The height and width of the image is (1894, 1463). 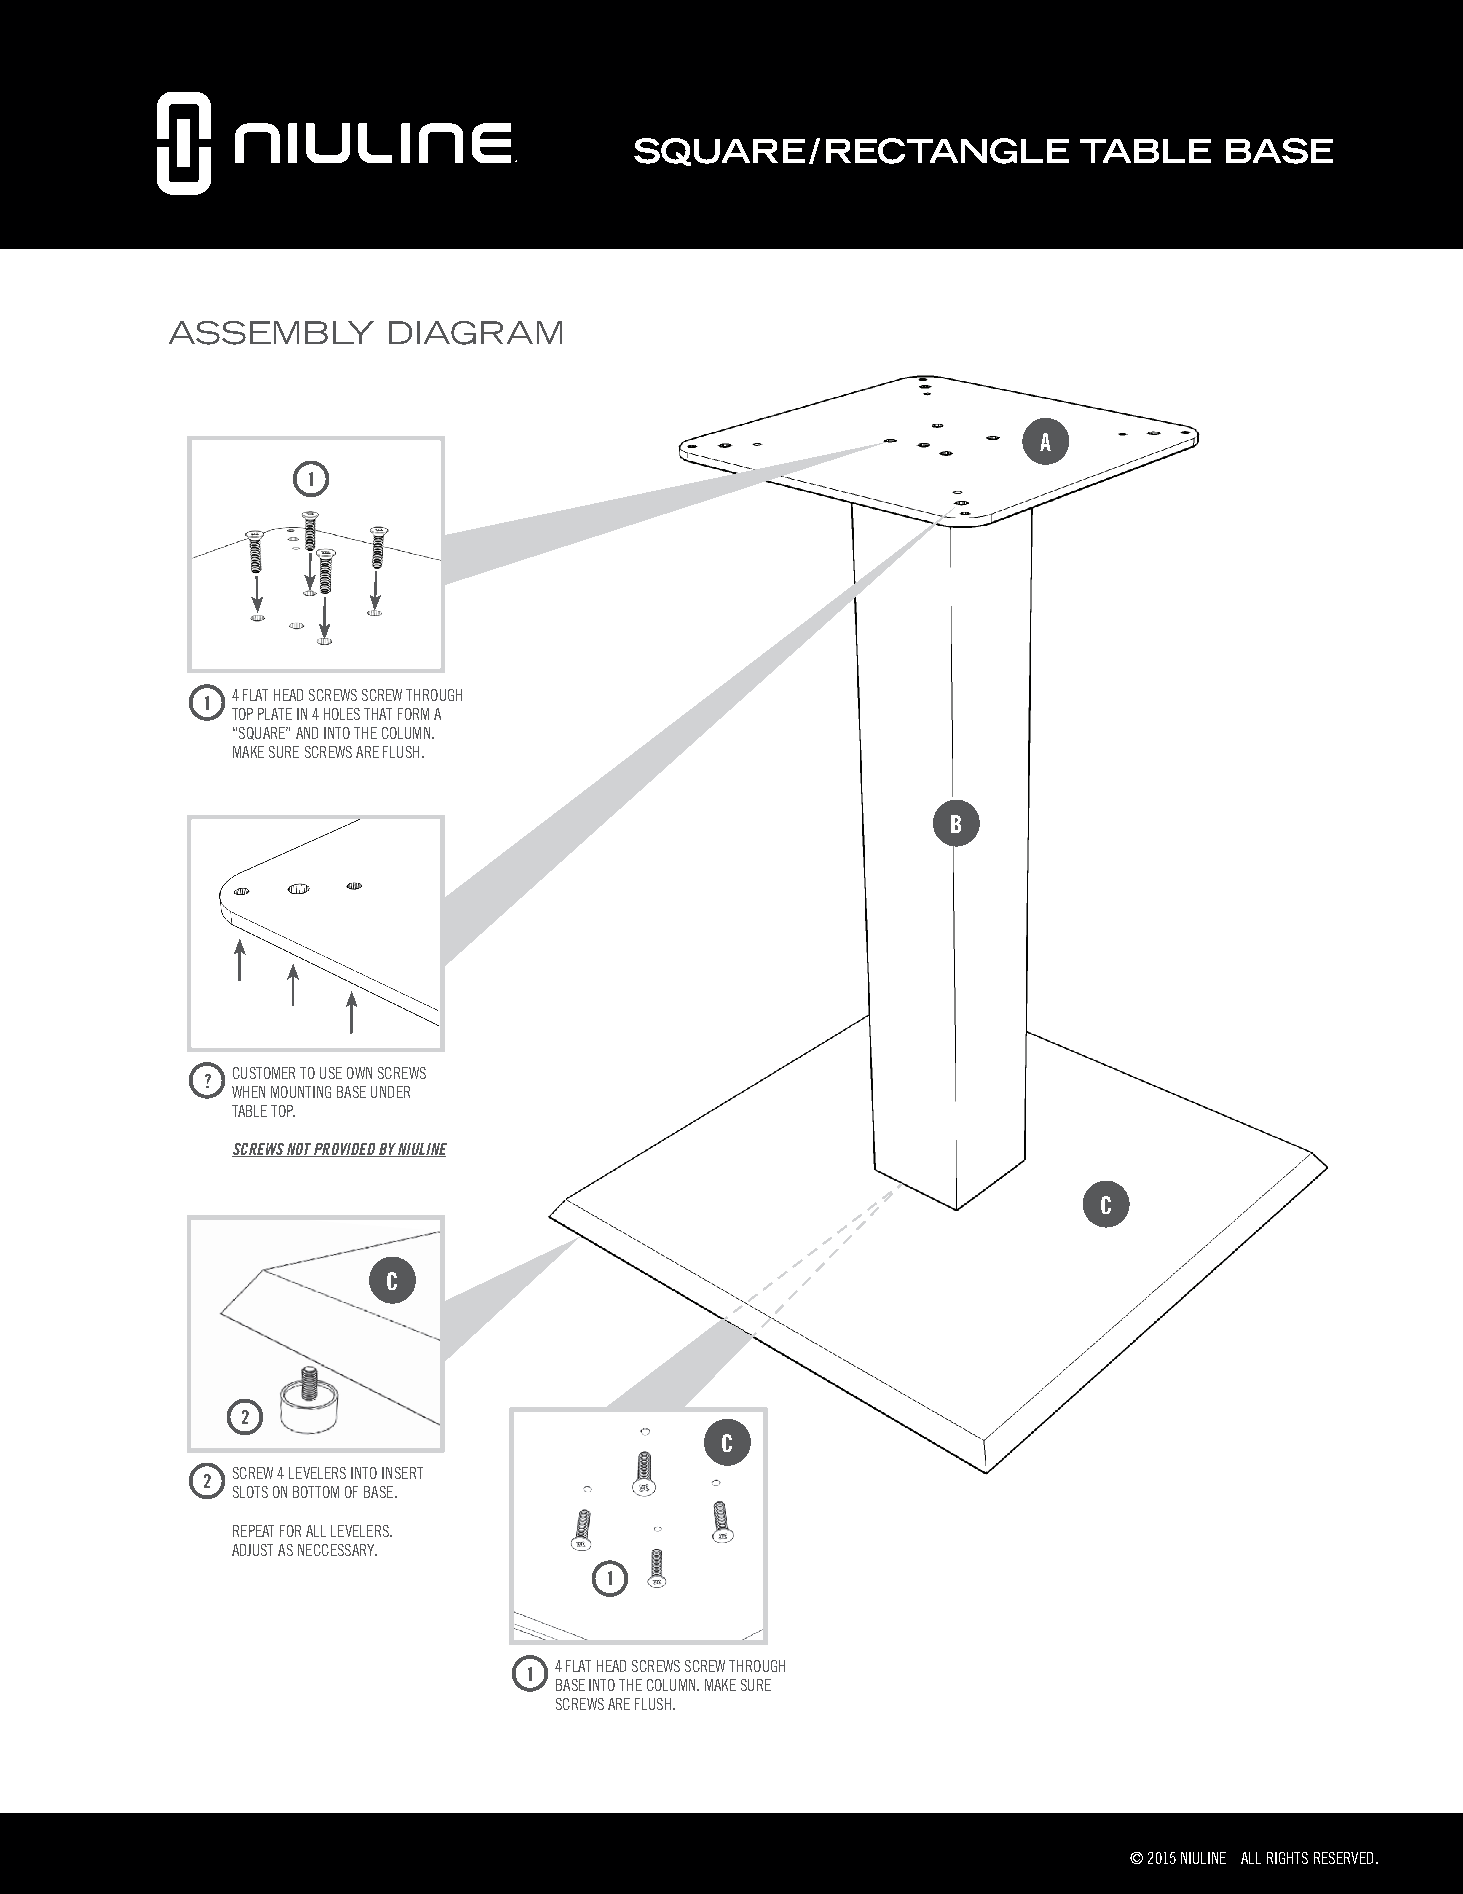 What do you see at coordinates (271, 333) in the image?
I see `ASSEMBLY` at bounding box center [271, 333].
